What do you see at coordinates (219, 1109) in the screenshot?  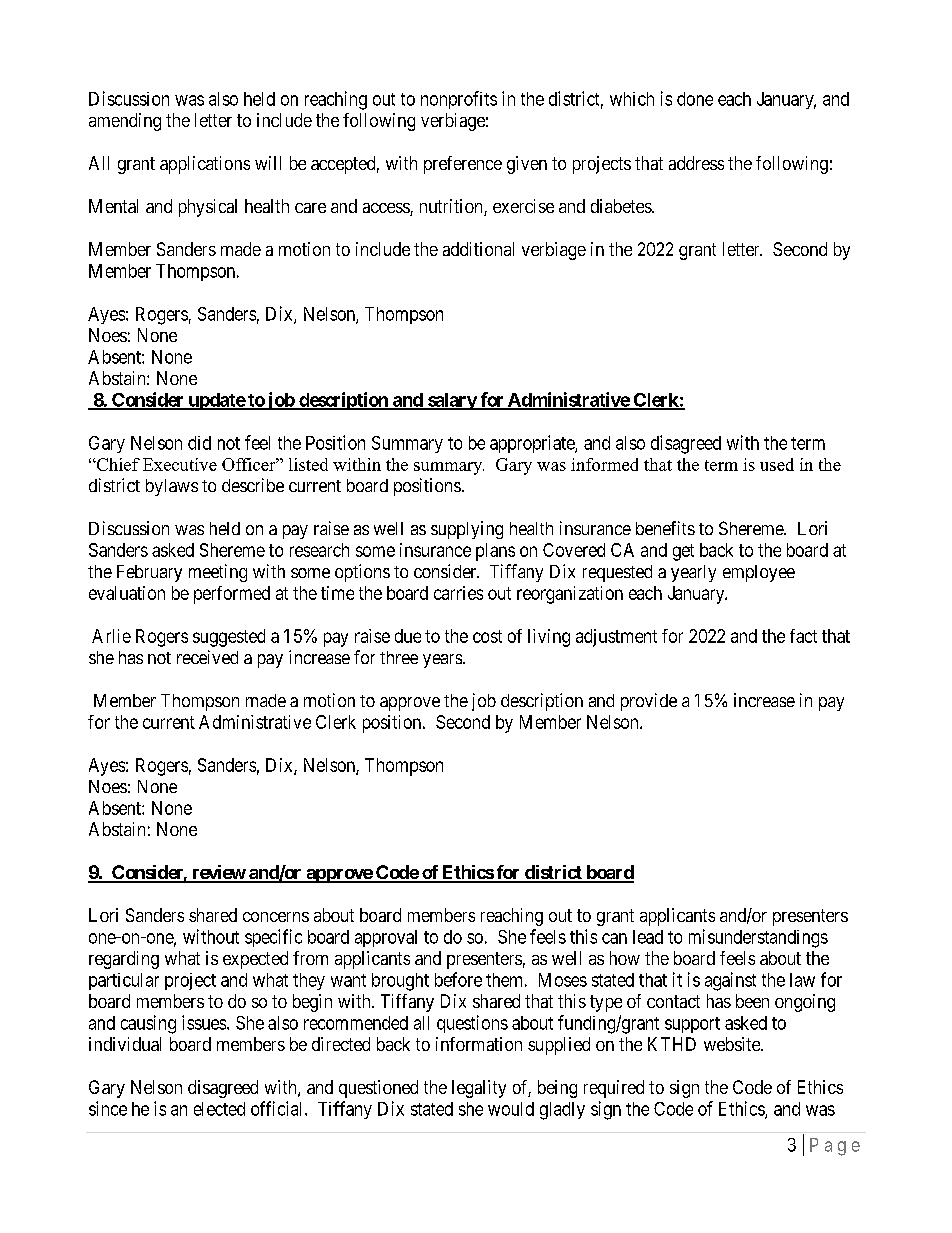 I see `elected` at bounding box center [219, 1109].
